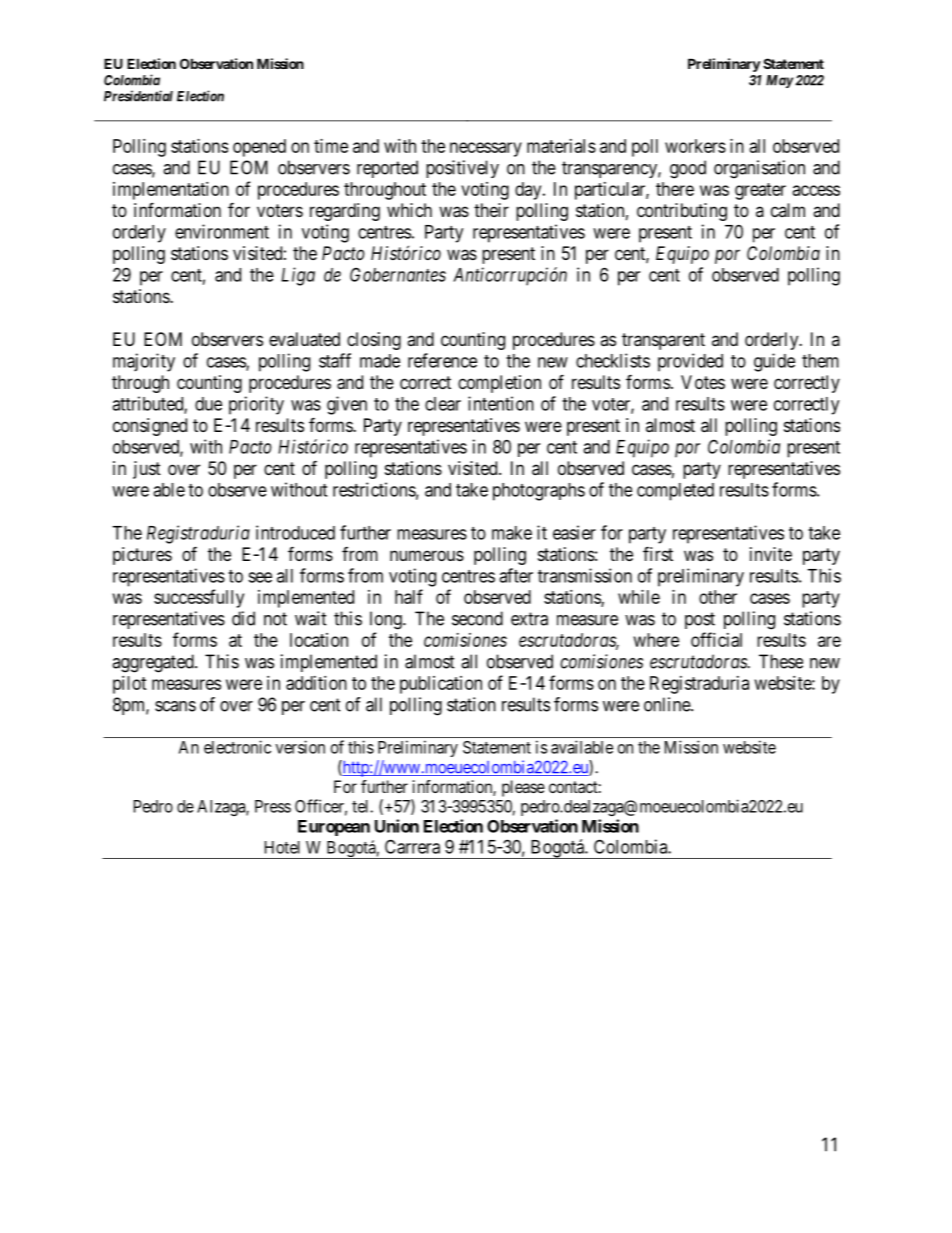 The image size is (952, 1233). What do you see at coordinates (147, 470) in the screenshot?
I see `just` at bounding box center [147, 470].
